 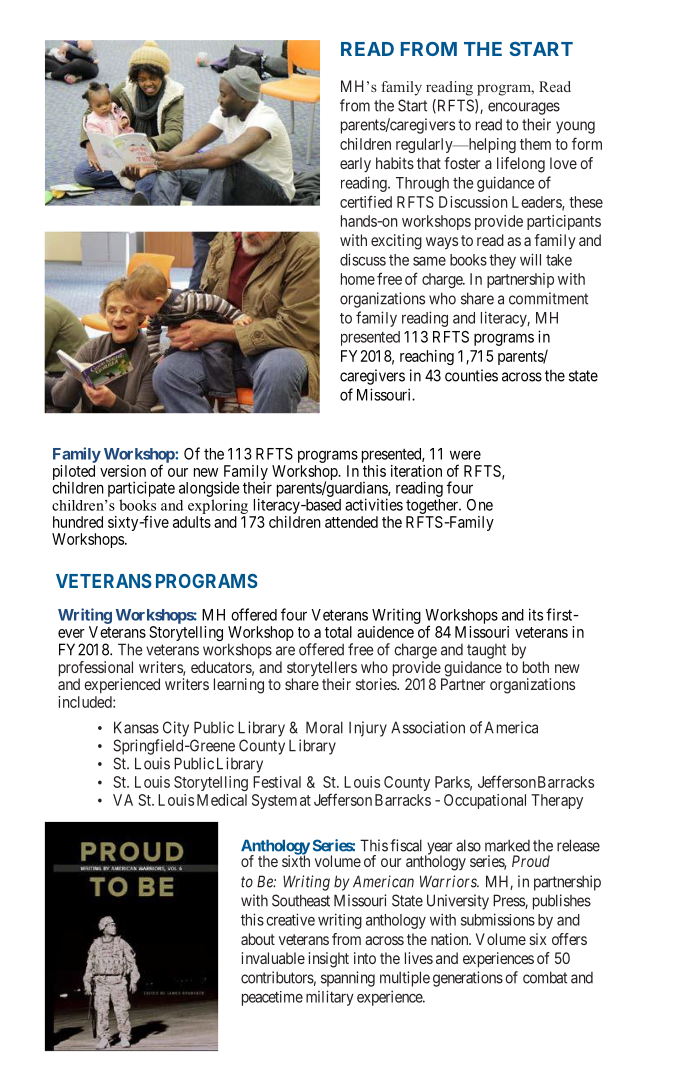 What do you see at coordinates (355, 165) in the screenshot?
I see `early` at bounding box center [355, 165].
